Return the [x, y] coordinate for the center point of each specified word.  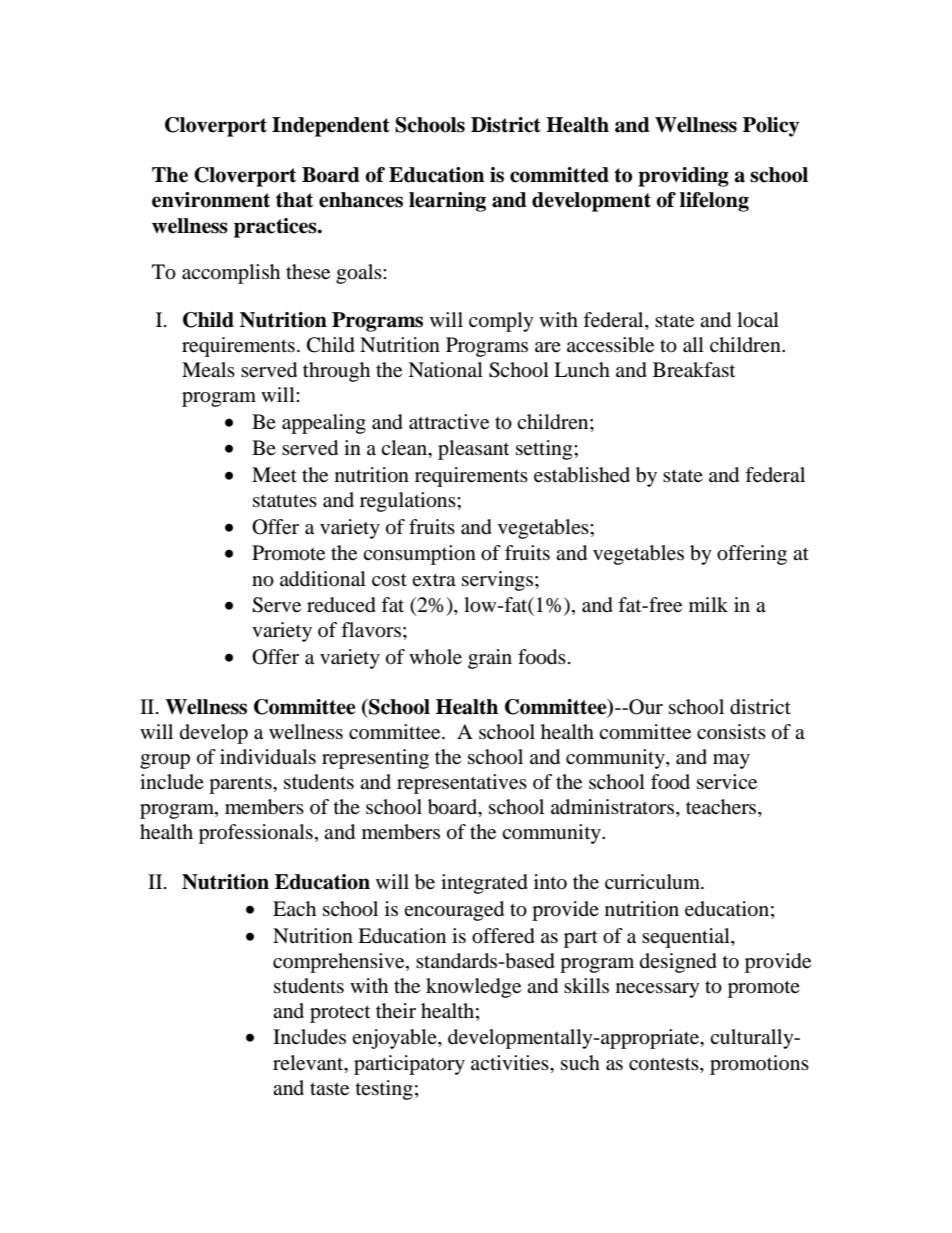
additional [323, 579]
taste [329, 1089]
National [445, 370]
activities [511, 1063]
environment [211, 200]
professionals [256, 834]
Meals [208, 369]
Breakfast [694, 370]
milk [708, 604]
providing [683, 177]
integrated [484, 884]
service [727, 782]
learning [447, 202]
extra [434, 580]
